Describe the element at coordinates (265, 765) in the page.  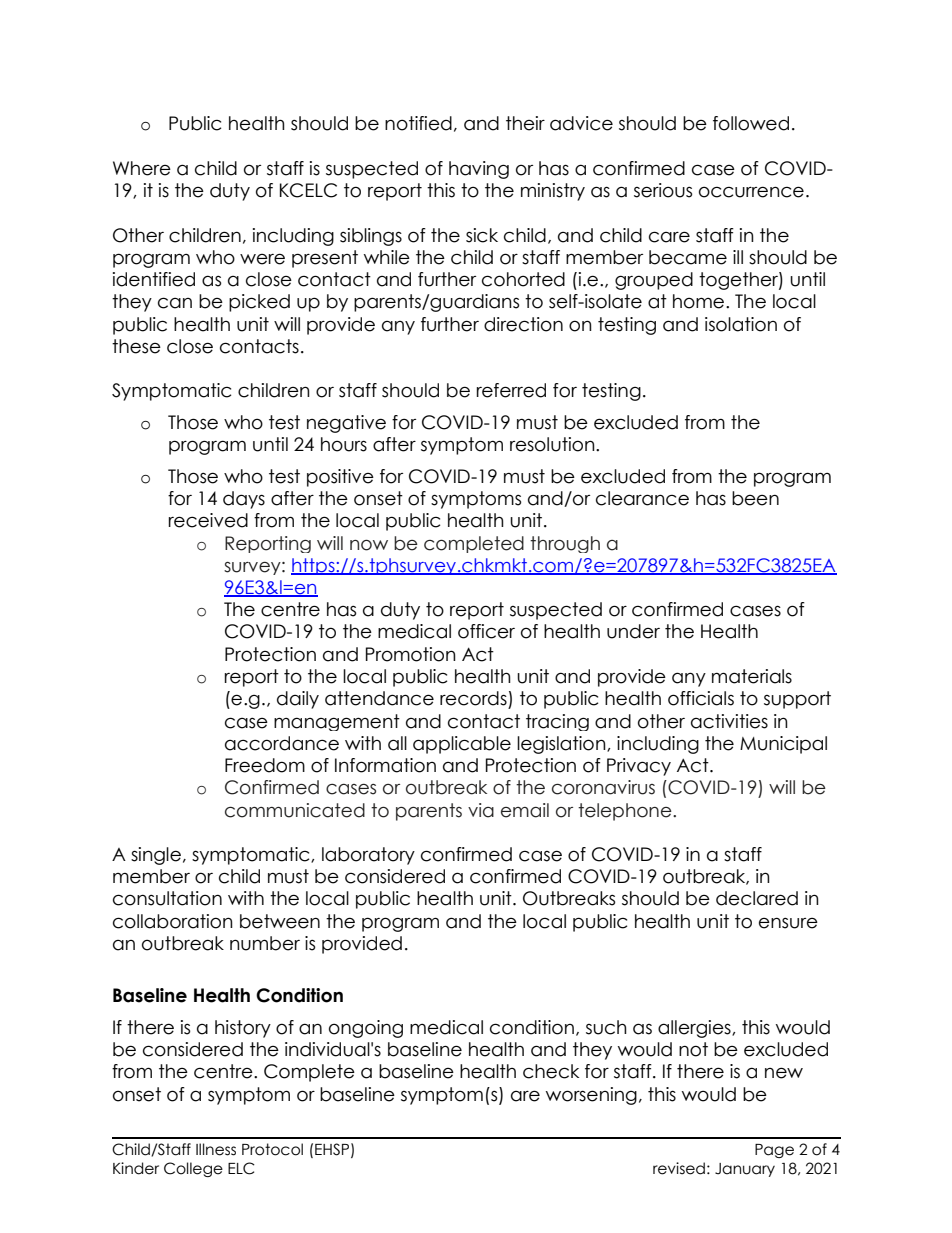
I see `Freedom` at that location.
